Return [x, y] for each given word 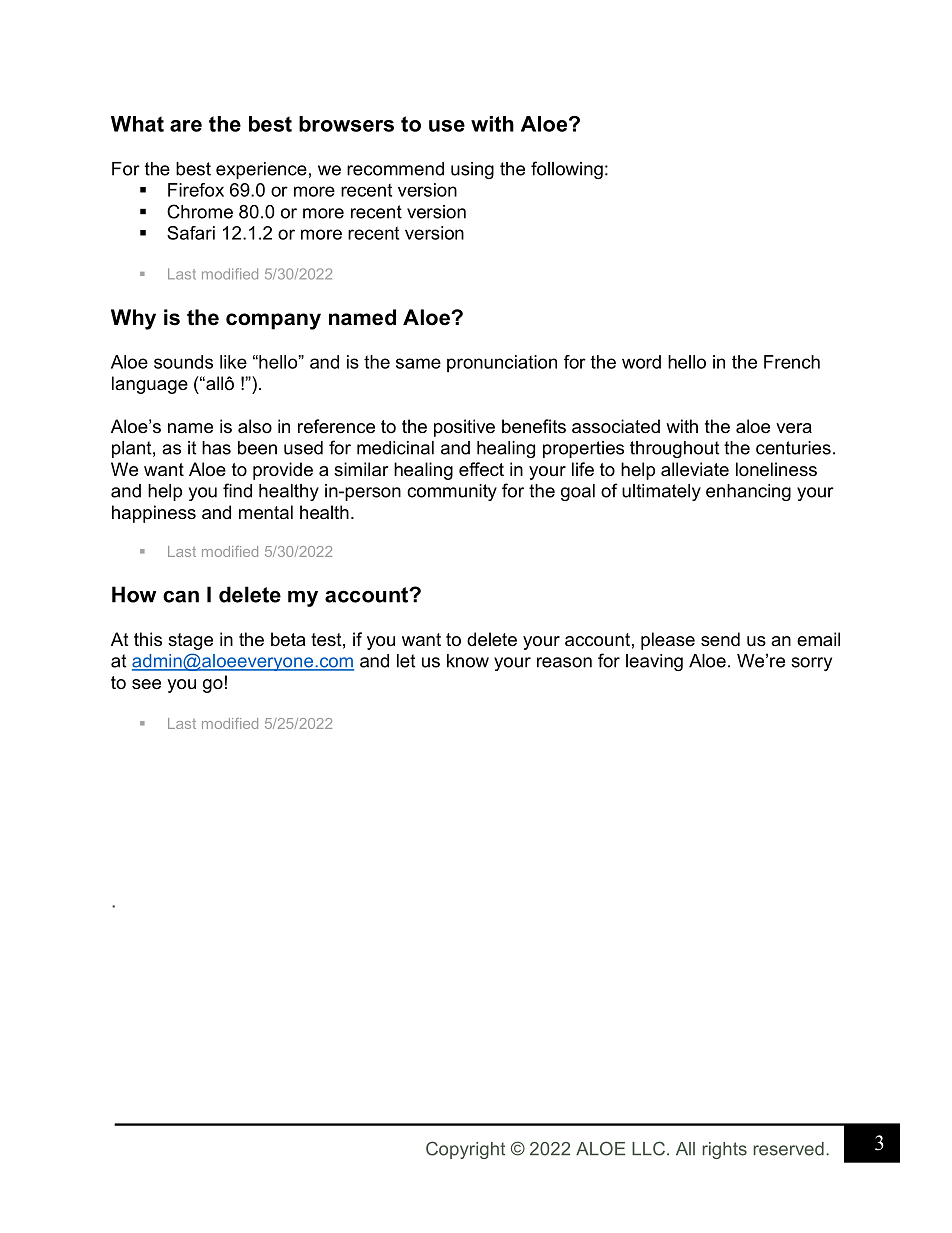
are [186, 126]
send [720, 639]
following [567, 170]
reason [564, 662]
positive [464, 428]
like [233, 362]
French [792, 362]
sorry [811, 664]
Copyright [465, 1150]
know [468, 661]
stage [190, 641]
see [146, 684]
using [472, 170]
